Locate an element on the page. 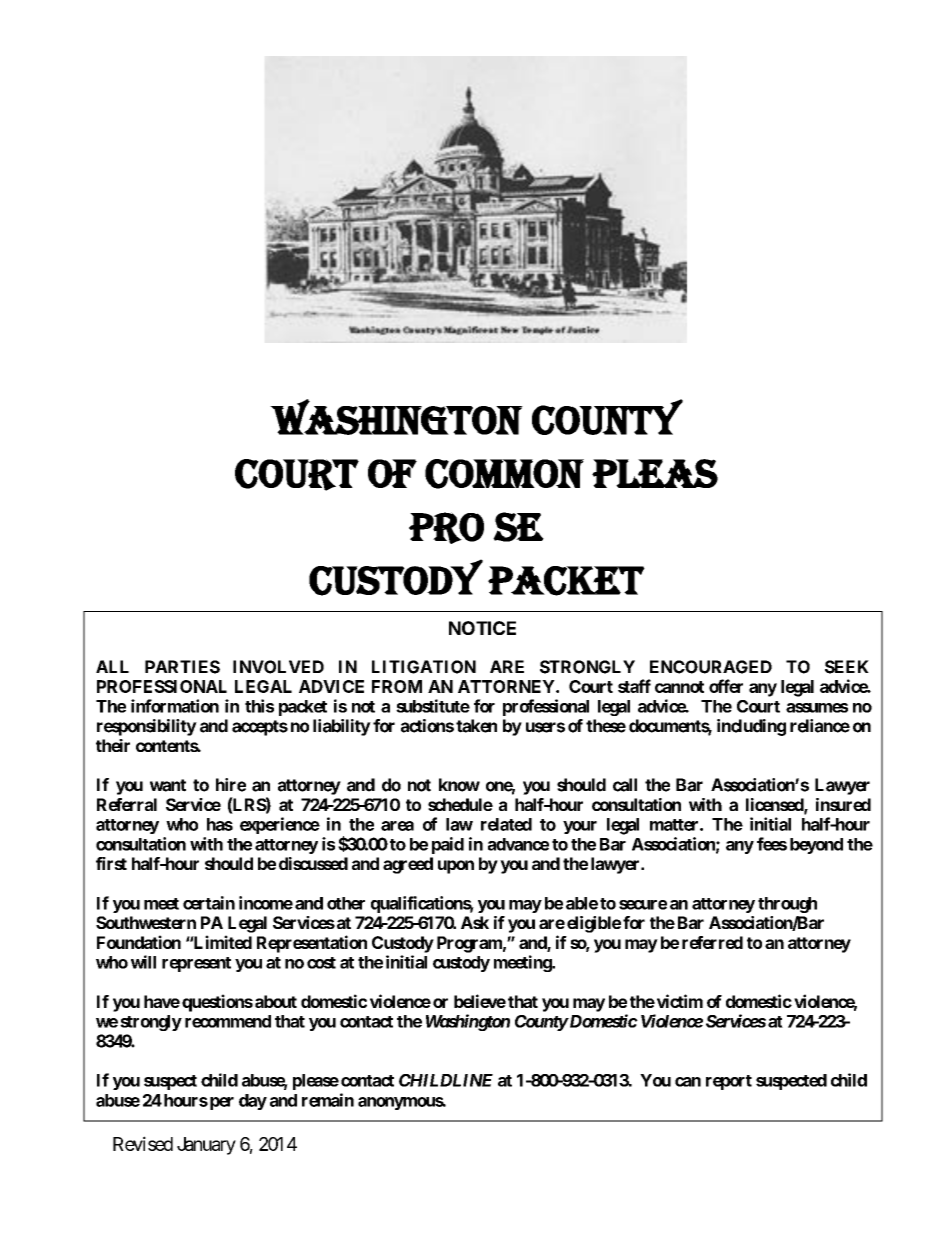 This document has width=952, height=1233. will is located at coordinates (143, 962).
